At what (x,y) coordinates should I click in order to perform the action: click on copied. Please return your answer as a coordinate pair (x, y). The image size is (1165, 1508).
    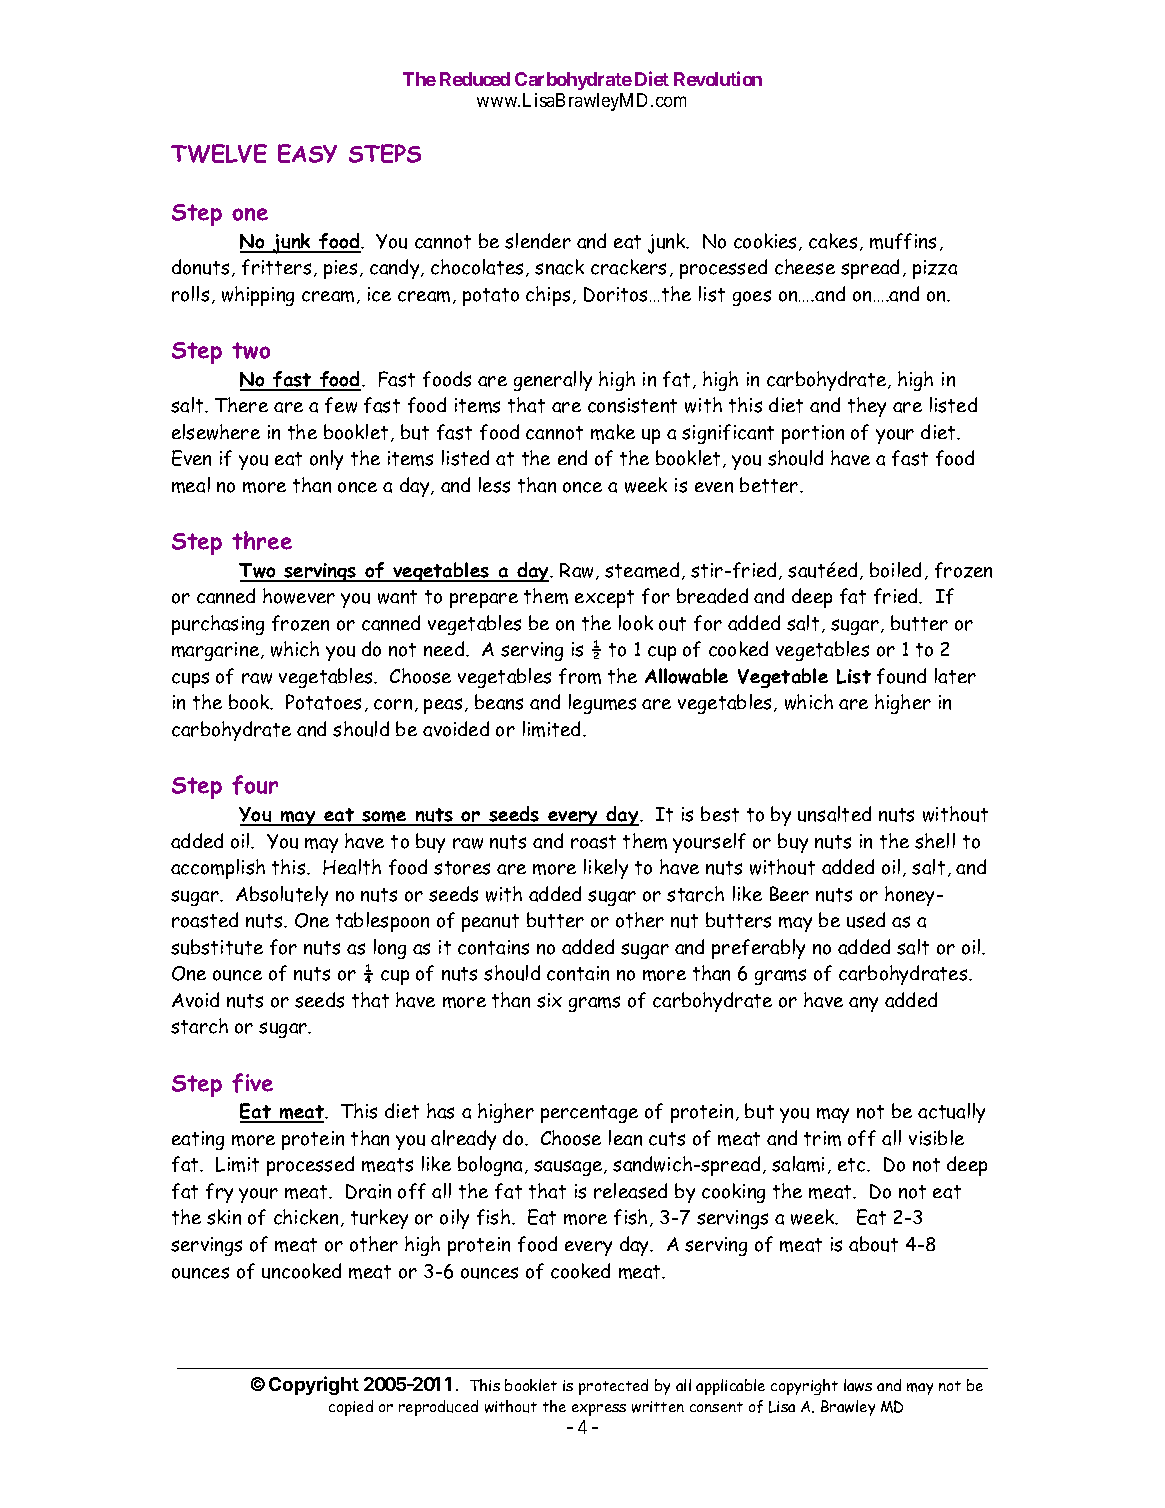
    Looking at the image, I should click on (351, 1408).
